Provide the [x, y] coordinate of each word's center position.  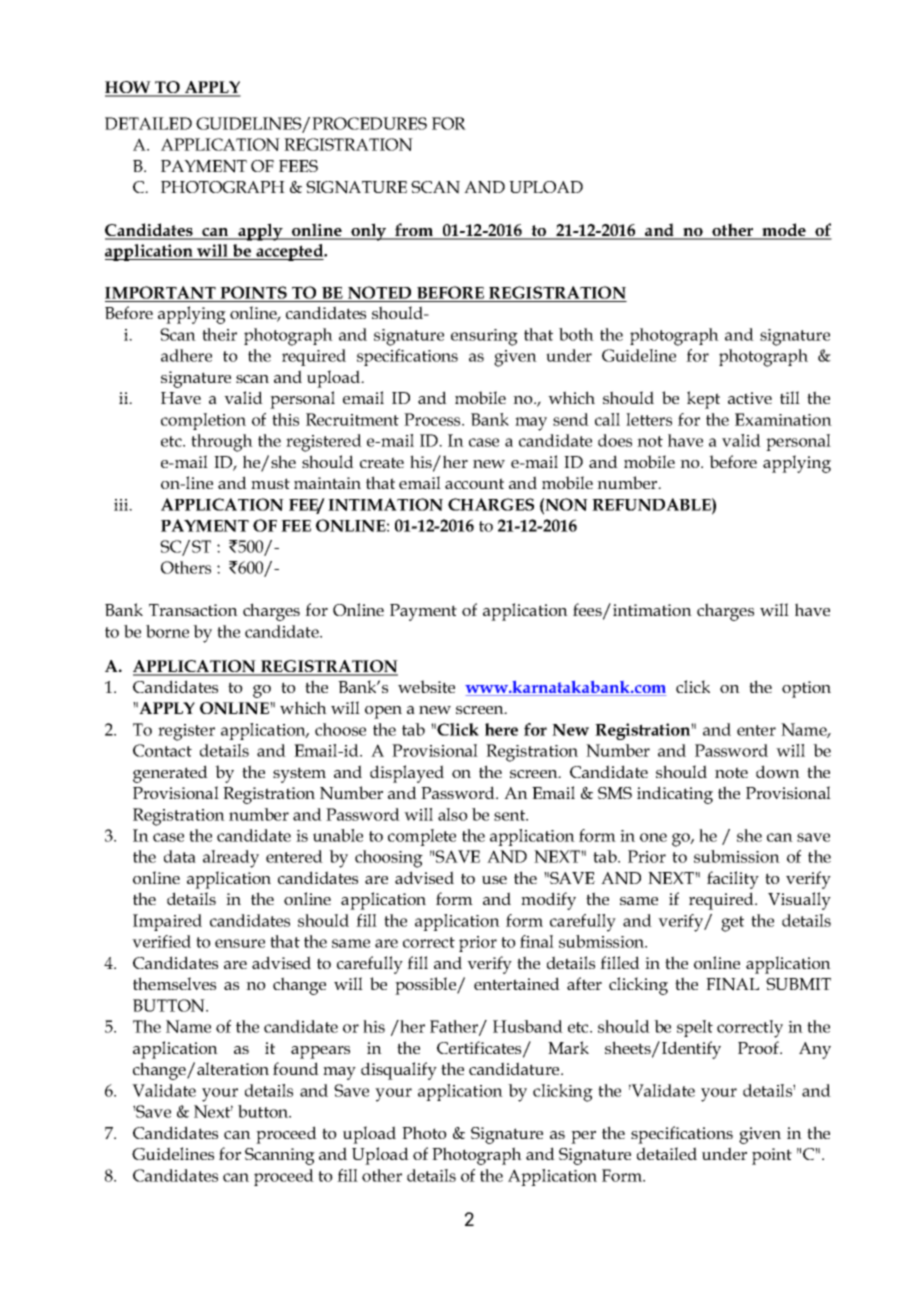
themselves [174, 983]
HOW [129, 88]
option [806, 689]
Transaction [193, 610]
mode [784, 231]
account [474, 483]
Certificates [480, 1049]
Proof [759, 1047]
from [414, 231]
